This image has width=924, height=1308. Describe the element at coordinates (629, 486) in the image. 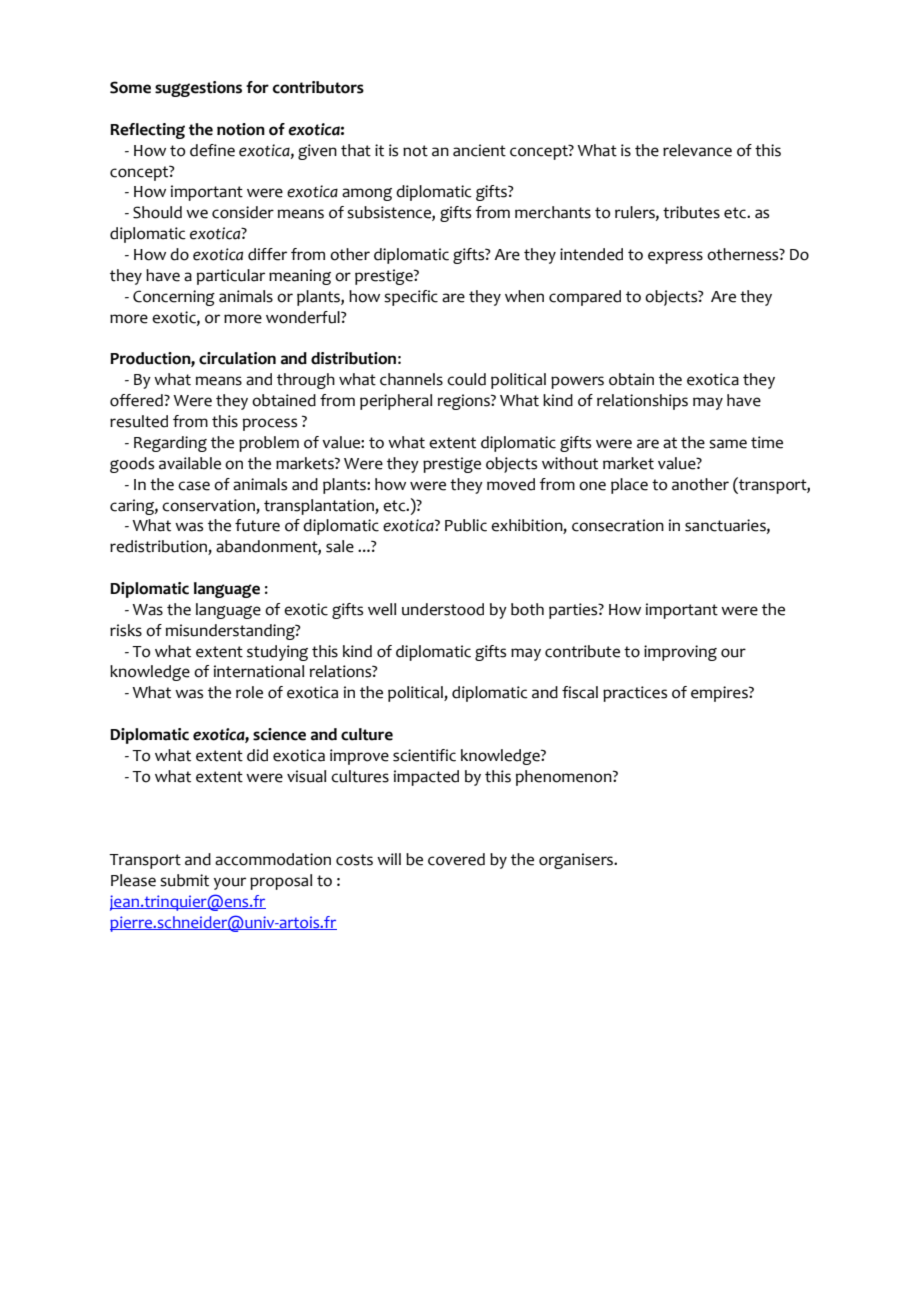

I see `place` at that location.
